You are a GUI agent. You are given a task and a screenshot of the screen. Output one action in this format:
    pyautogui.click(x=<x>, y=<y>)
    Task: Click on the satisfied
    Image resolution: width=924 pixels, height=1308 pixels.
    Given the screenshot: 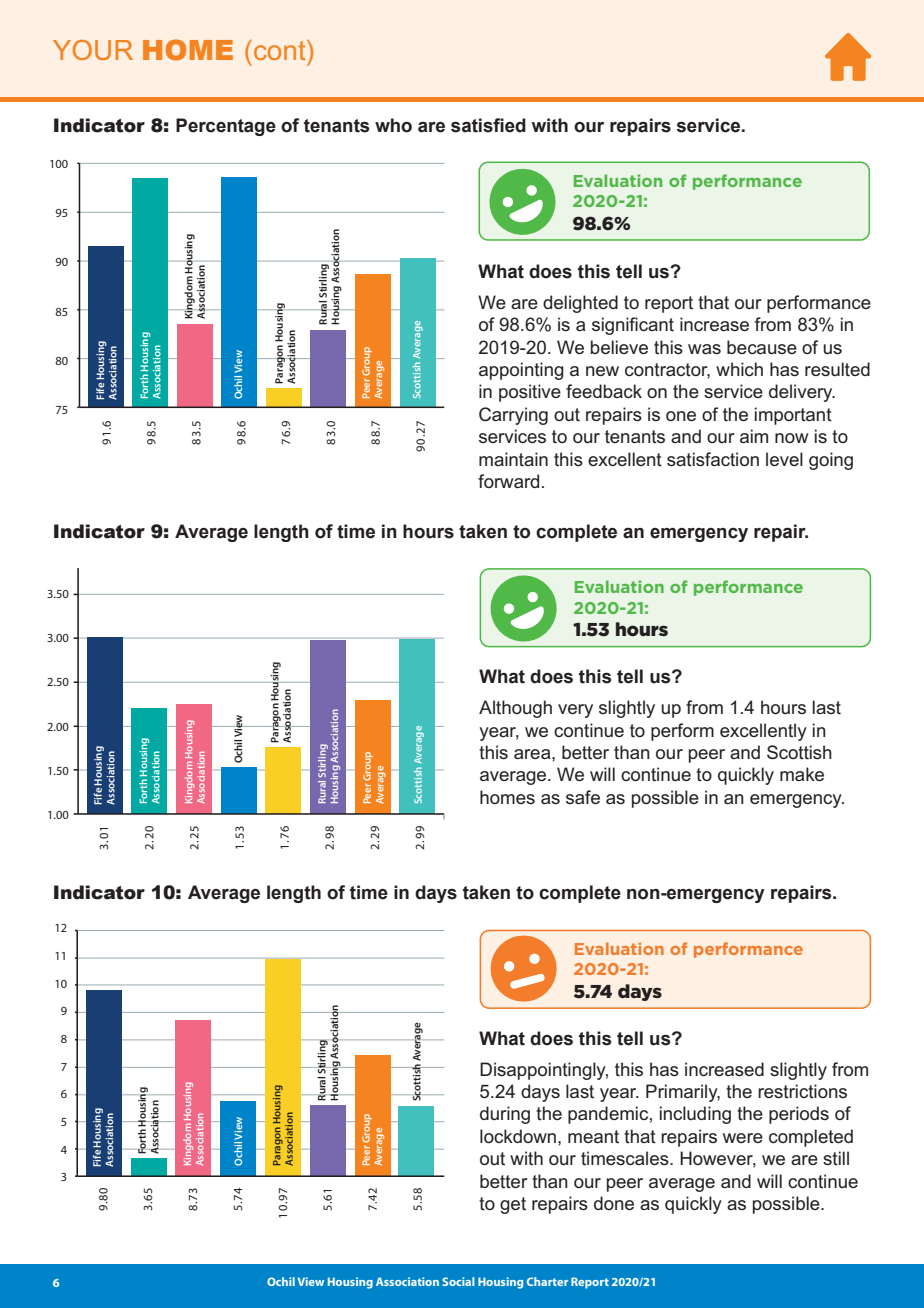 What is the action you would take?
    pyautogui.click(x=488, y=125)
